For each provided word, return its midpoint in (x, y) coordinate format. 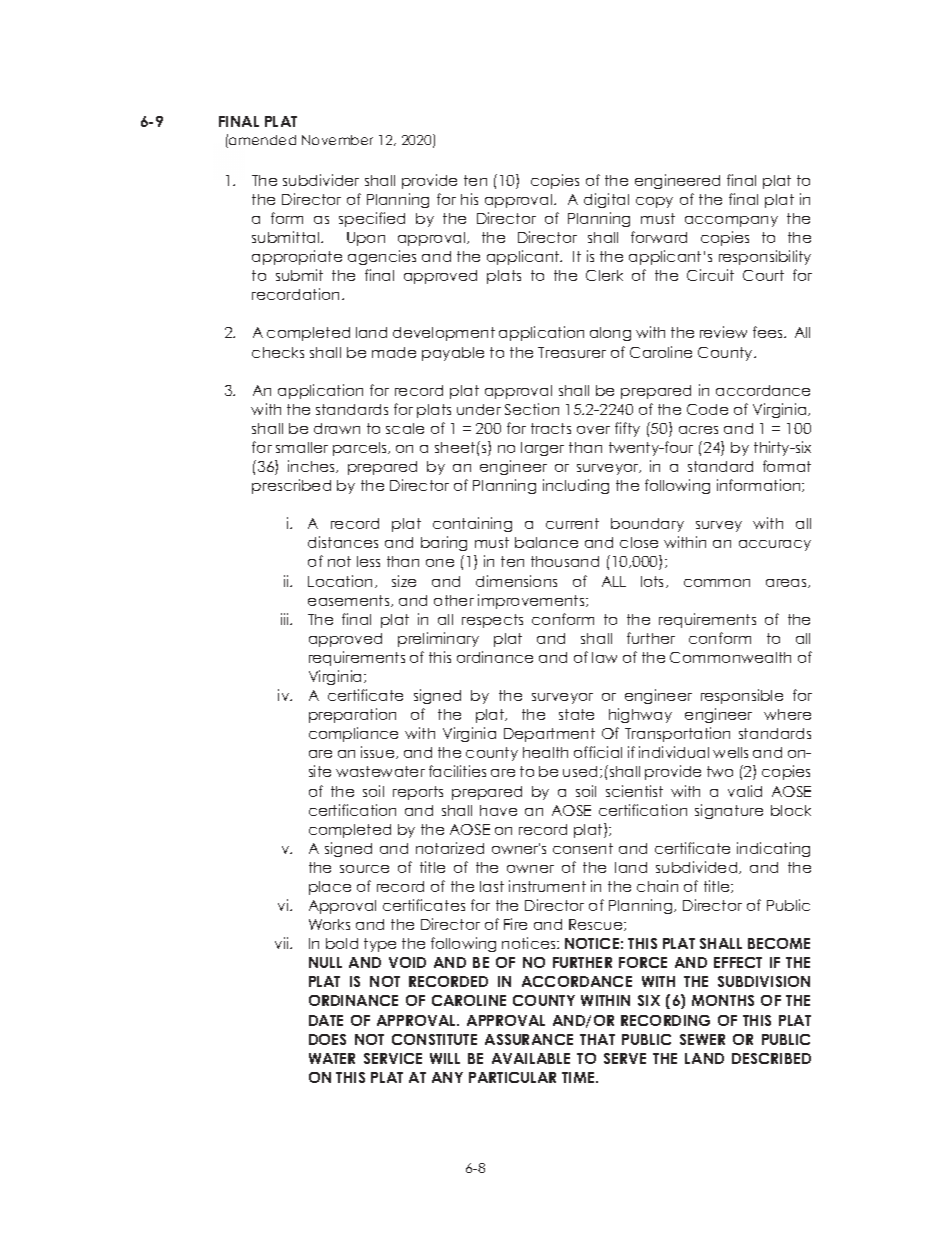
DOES (327, 1039)
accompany (731, 221)
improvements (532, 601)
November (337, 140)
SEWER (702, 1039)
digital (606, 200)
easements (350, 601)
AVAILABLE (531, 1058)
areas (787, 583)
